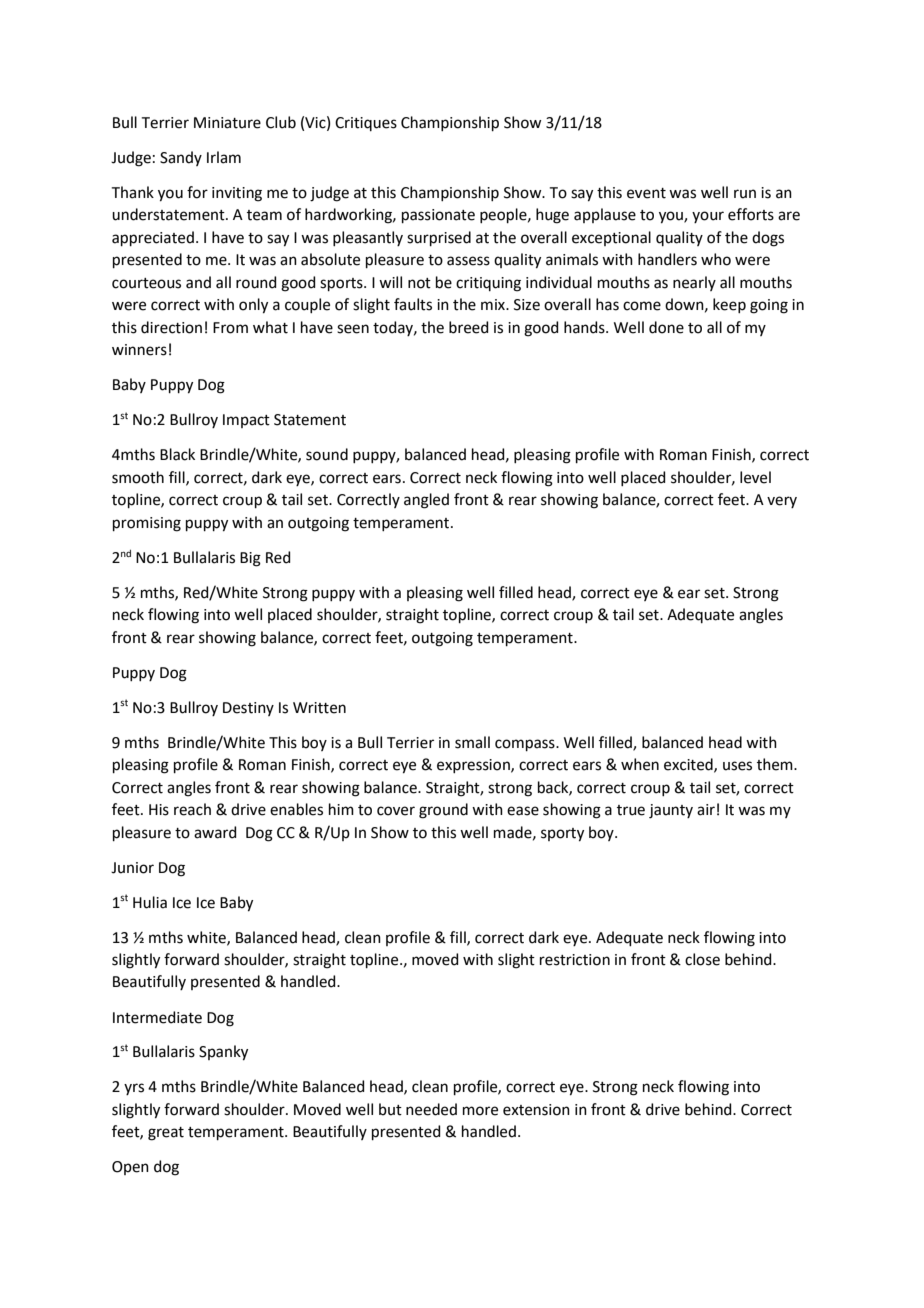 The width and height of the screenshot is (924, 1308). I want to click on Sandy, so click(181, 158).
